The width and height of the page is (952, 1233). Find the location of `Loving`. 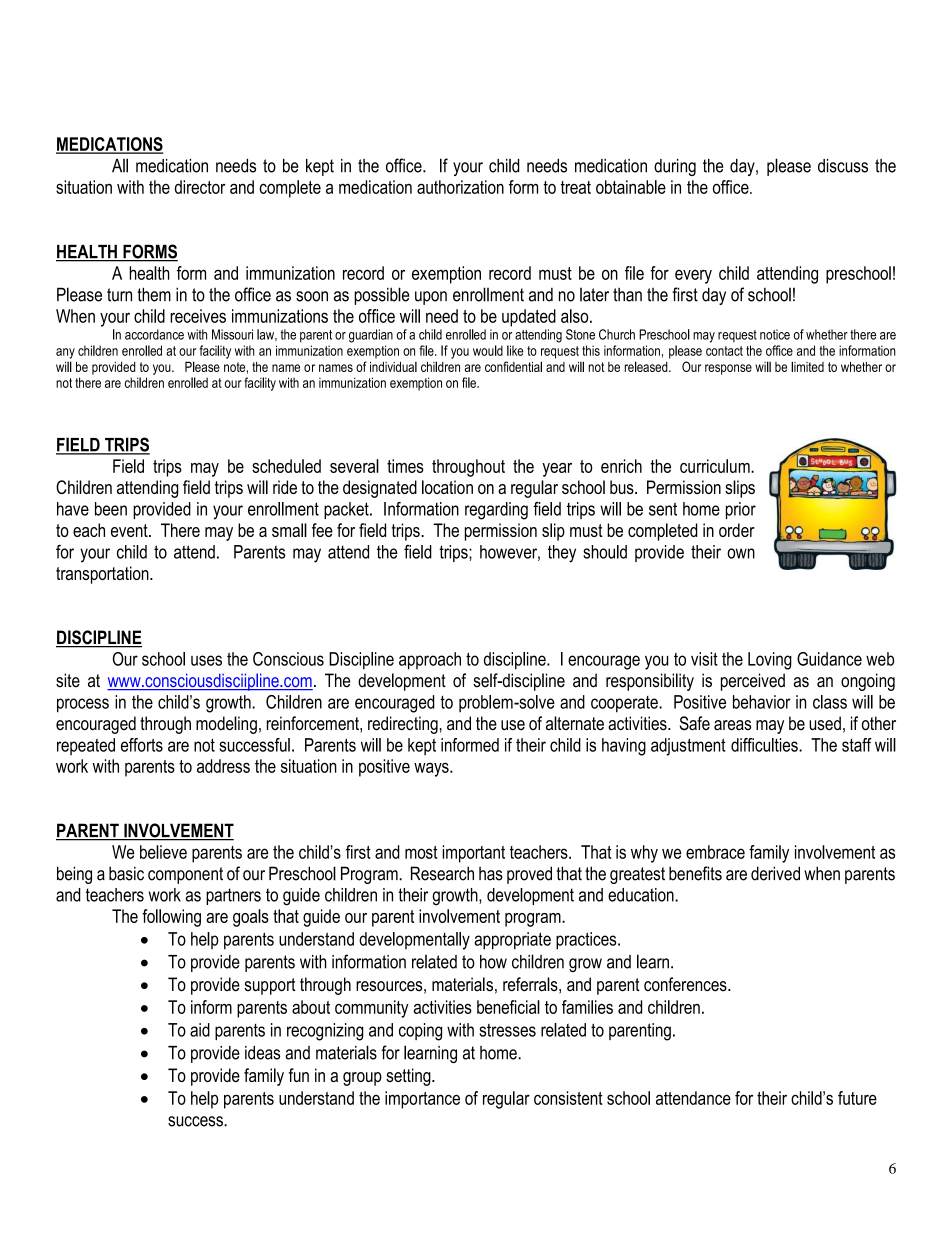

Loving is located at coordinates (770, 661).
